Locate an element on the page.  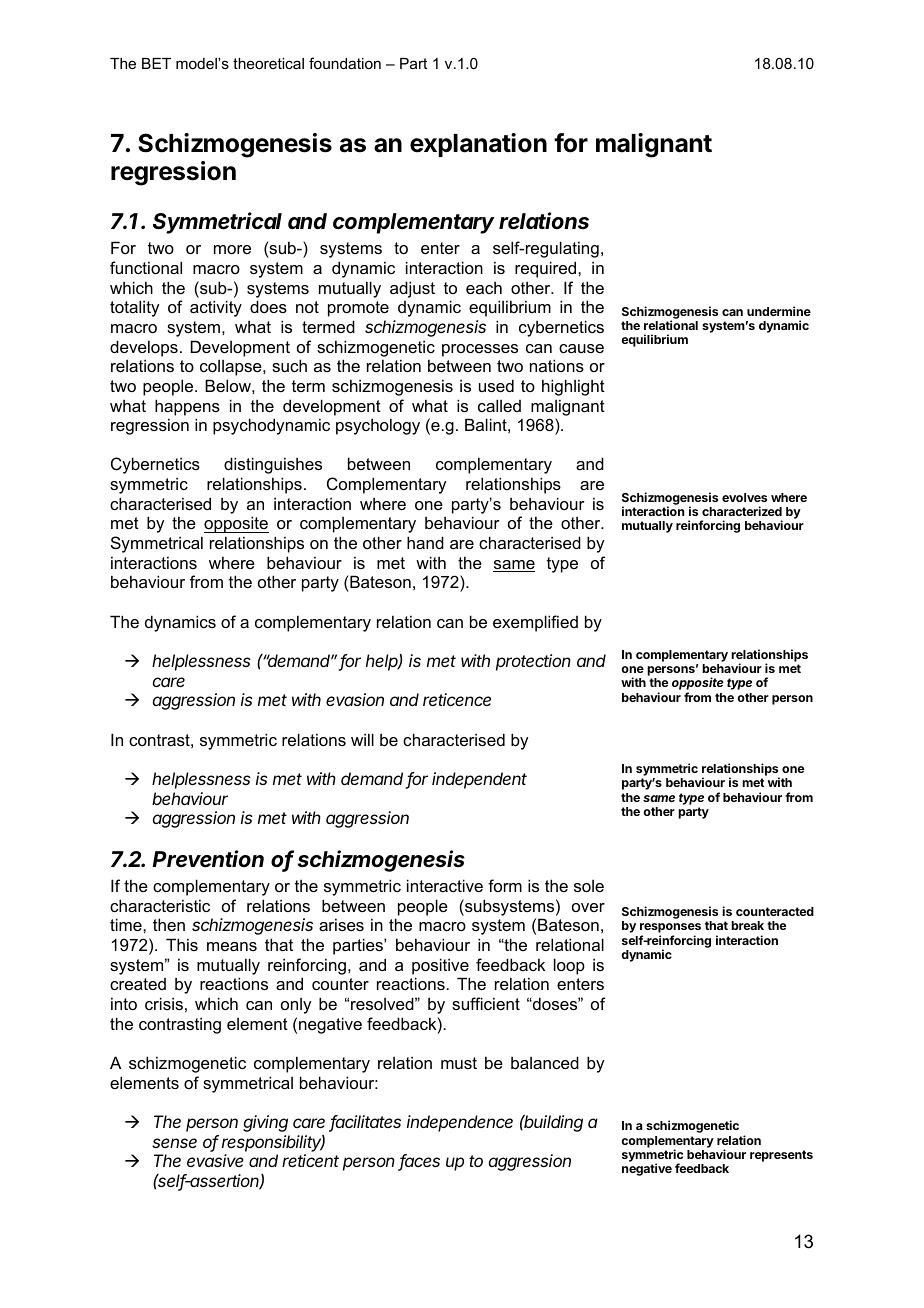
evasion is located at coordinates (355, 699).
